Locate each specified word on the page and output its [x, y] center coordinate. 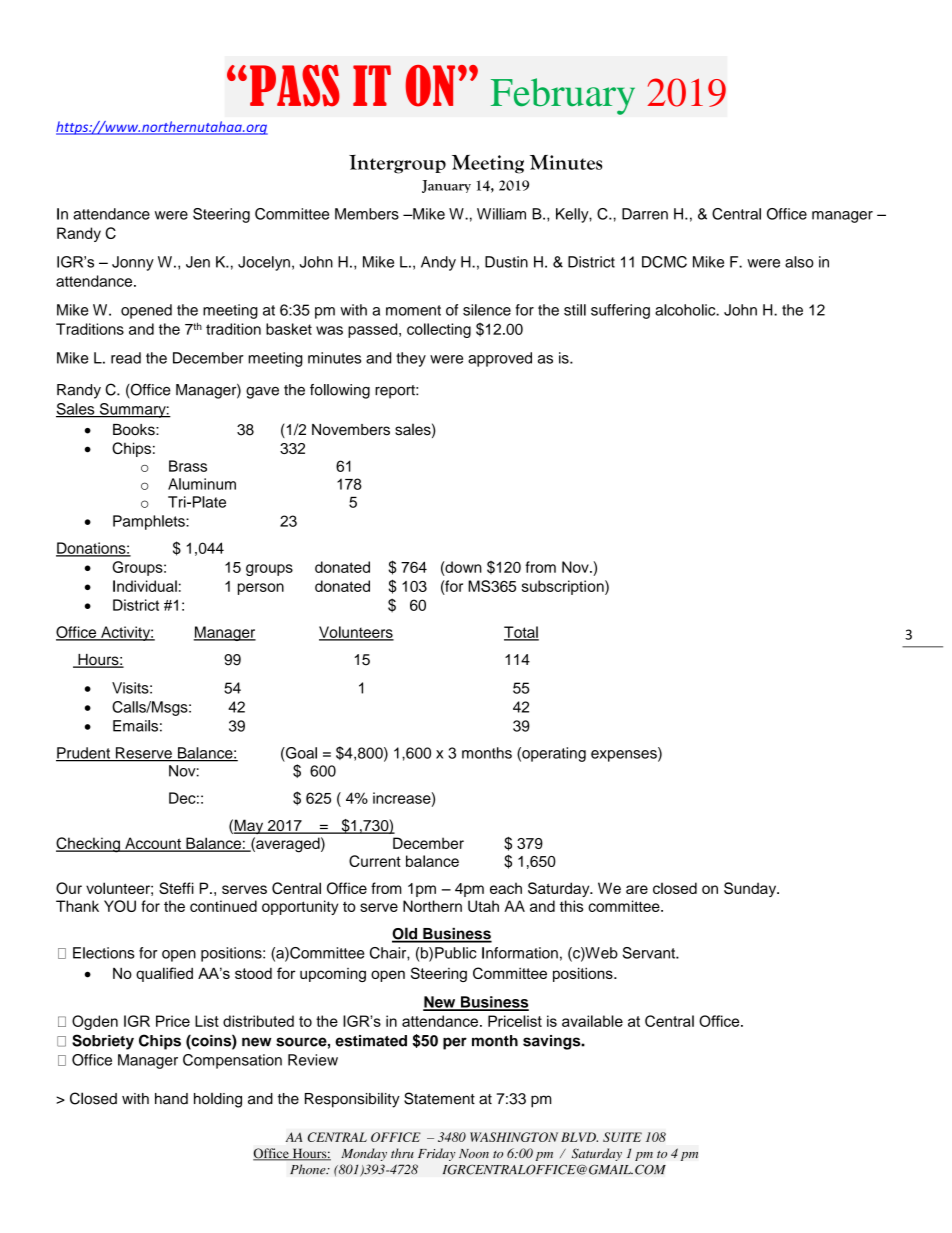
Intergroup [397, 164]
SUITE [622, 1137]
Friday [436, 1154]
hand [171, 1099]
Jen [198, 262]
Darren [645, 214]
